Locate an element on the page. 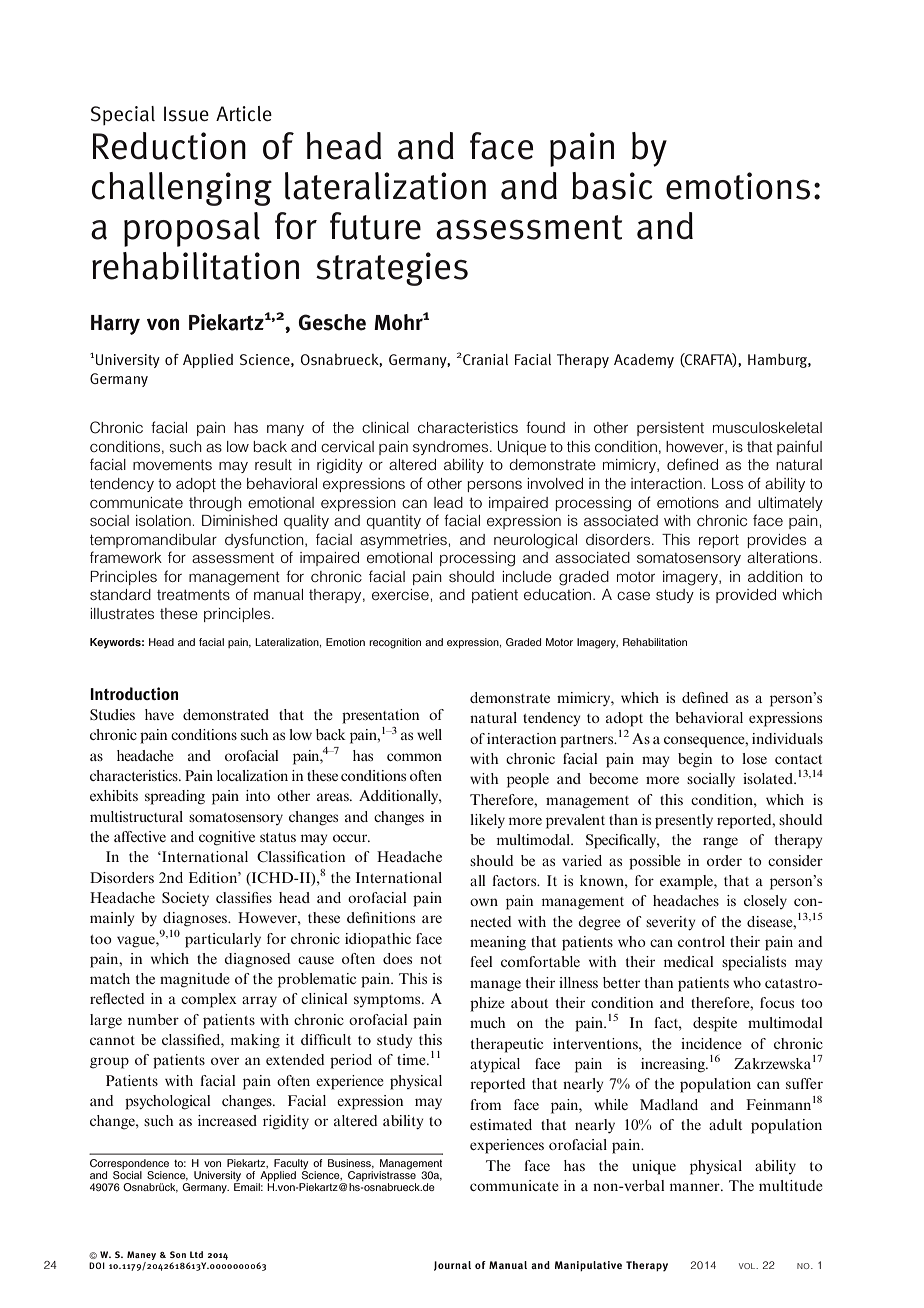 This page has height=1308, width=924. begin is located at coordinates (695, 760).
